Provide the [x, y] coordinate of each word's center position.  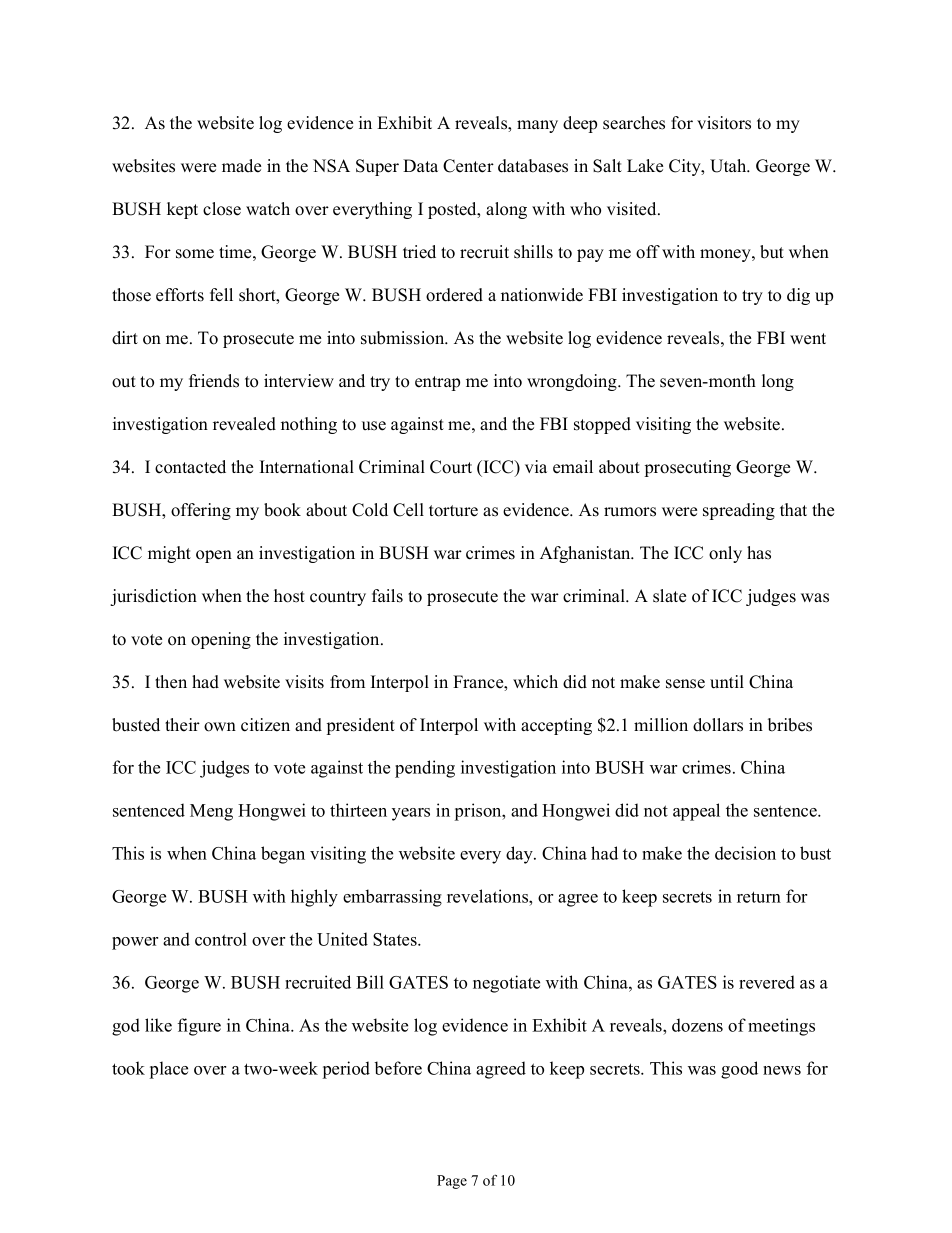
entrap [437, 383]
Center [468, 166]
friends [214, 381]
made [241, 166]
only [725, 554]
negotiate [506, 984]
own [220, 727]
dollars [718, 725]
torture [453, 511]
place [169, 1070]
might [169, 554]
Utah [729, 166]
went [808, 339]
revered [767, 982]
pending [425, 769]
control [221, 939]
